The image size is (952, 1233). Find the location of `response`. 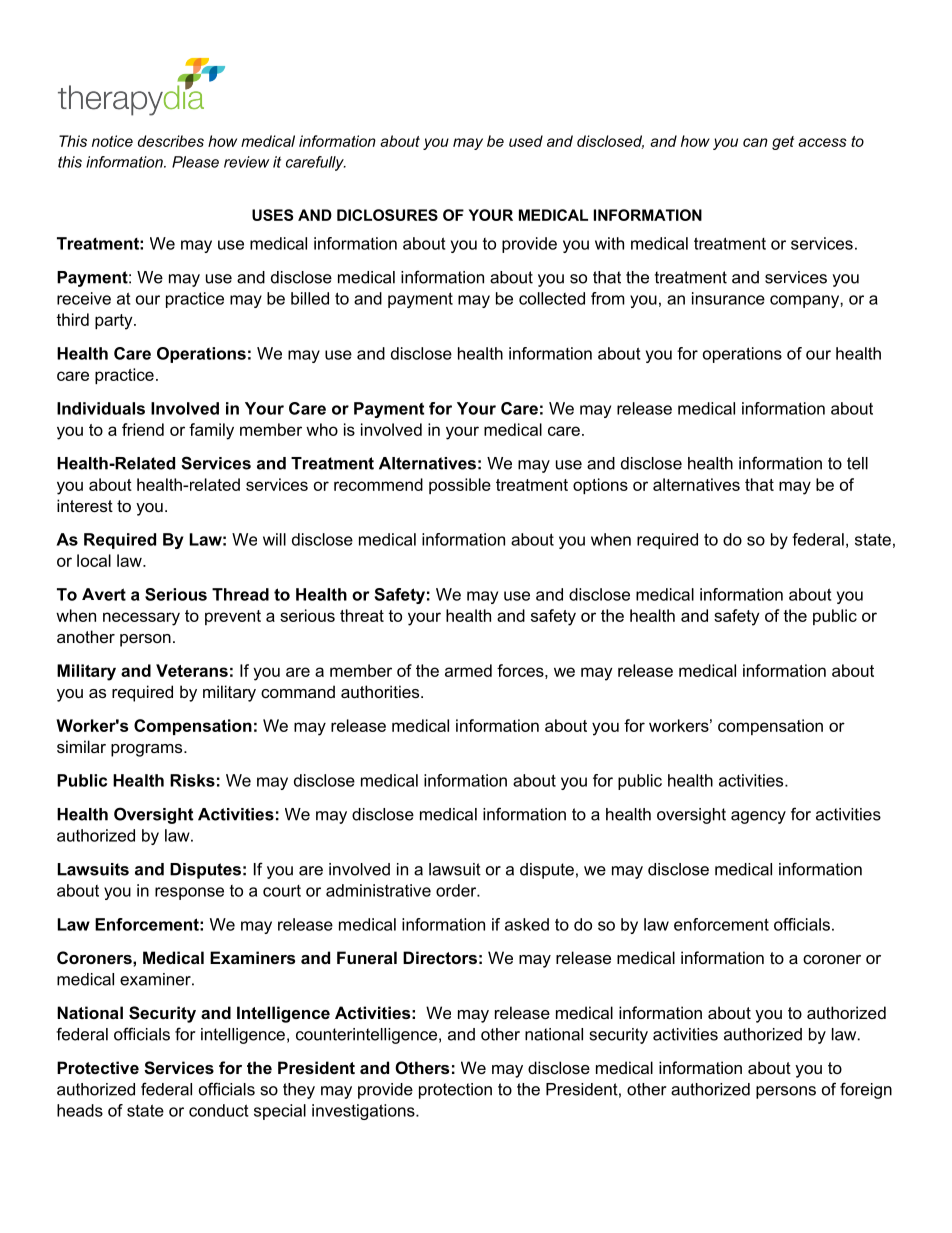

response is located at coordinates (189, 893).
